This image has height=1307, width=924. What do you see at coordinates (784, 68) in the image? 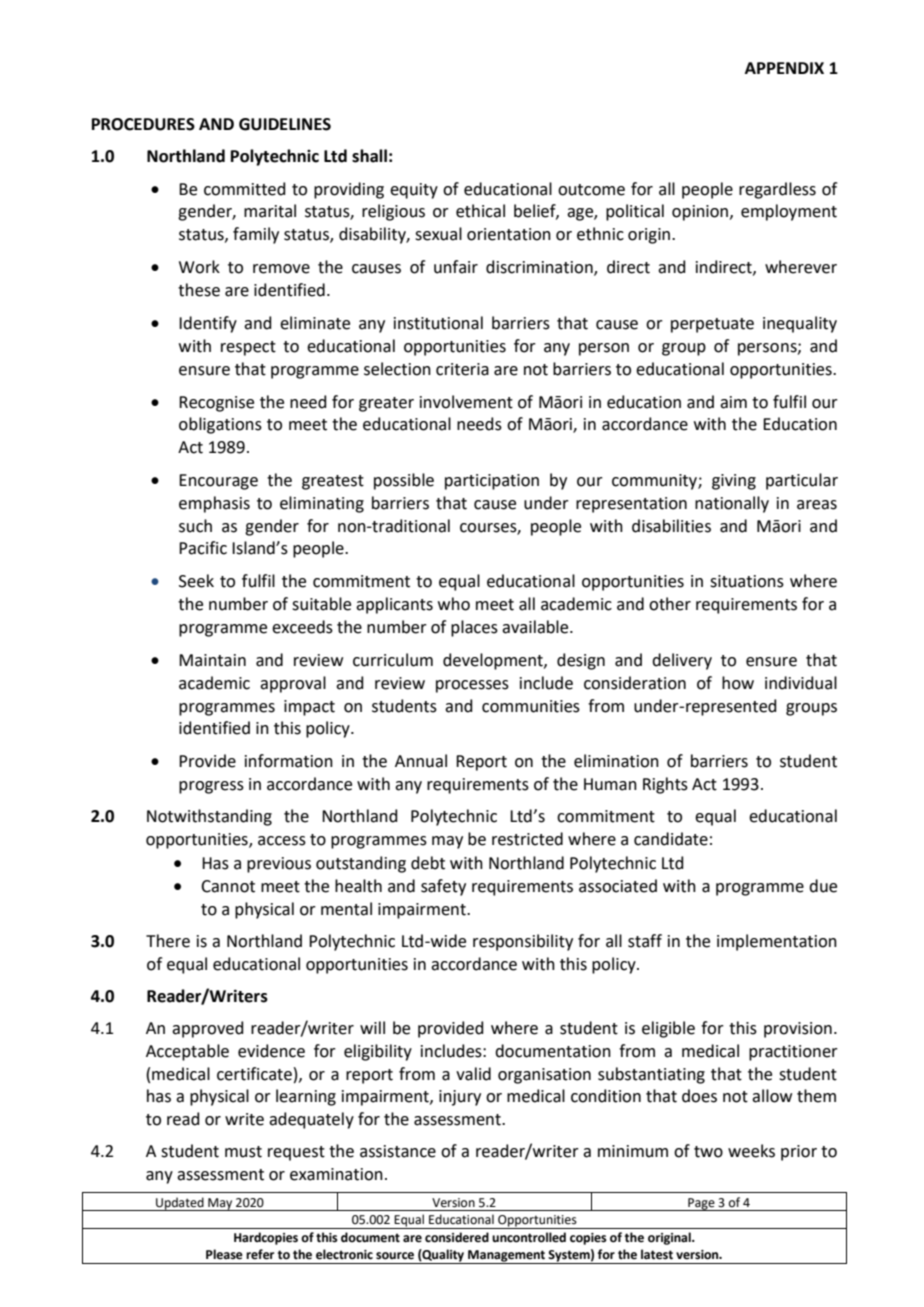
I see `APPENDIX` at bounding box center [784, 68].
